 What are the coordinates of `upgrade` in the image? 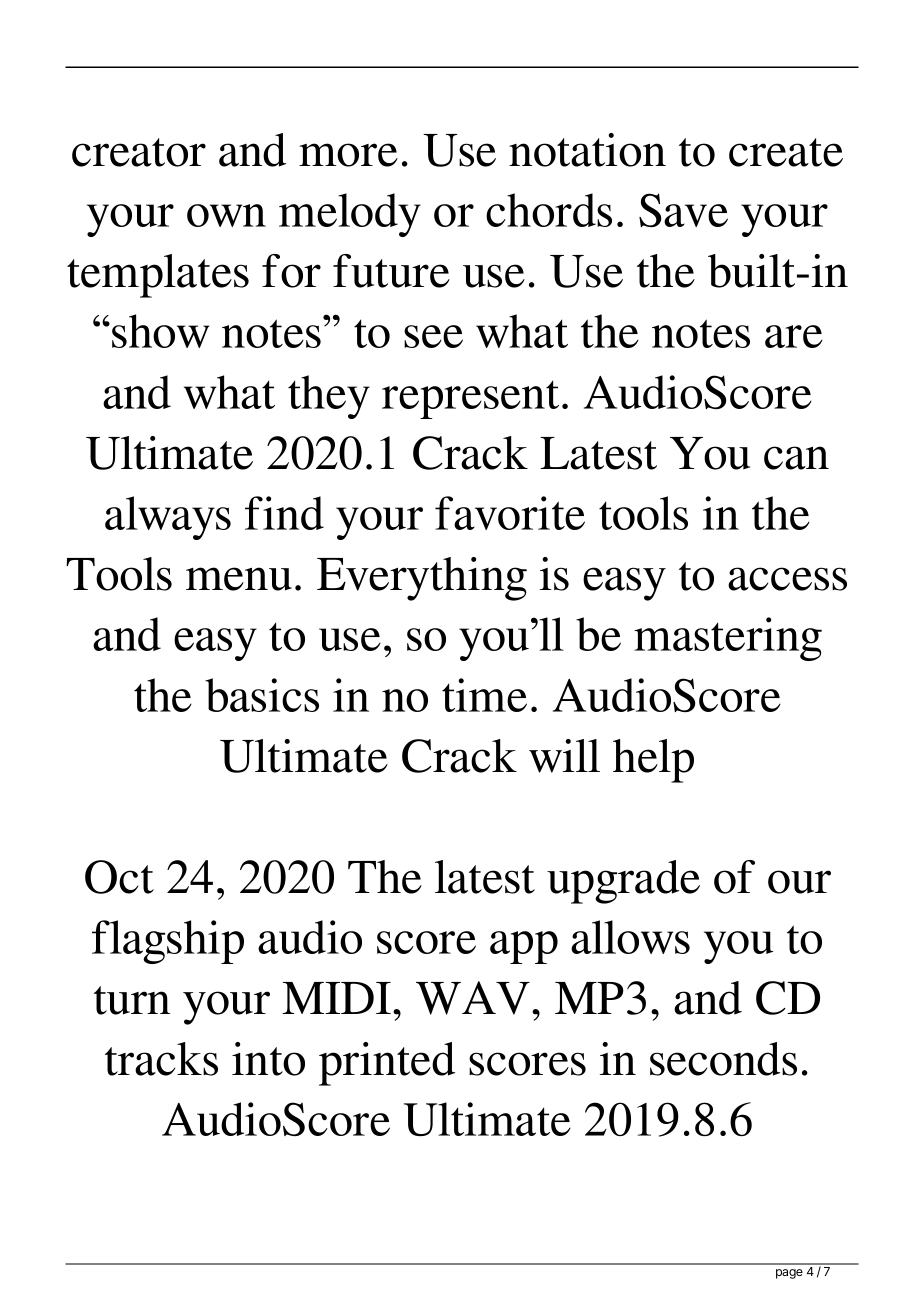 It's located at (623, 882).
